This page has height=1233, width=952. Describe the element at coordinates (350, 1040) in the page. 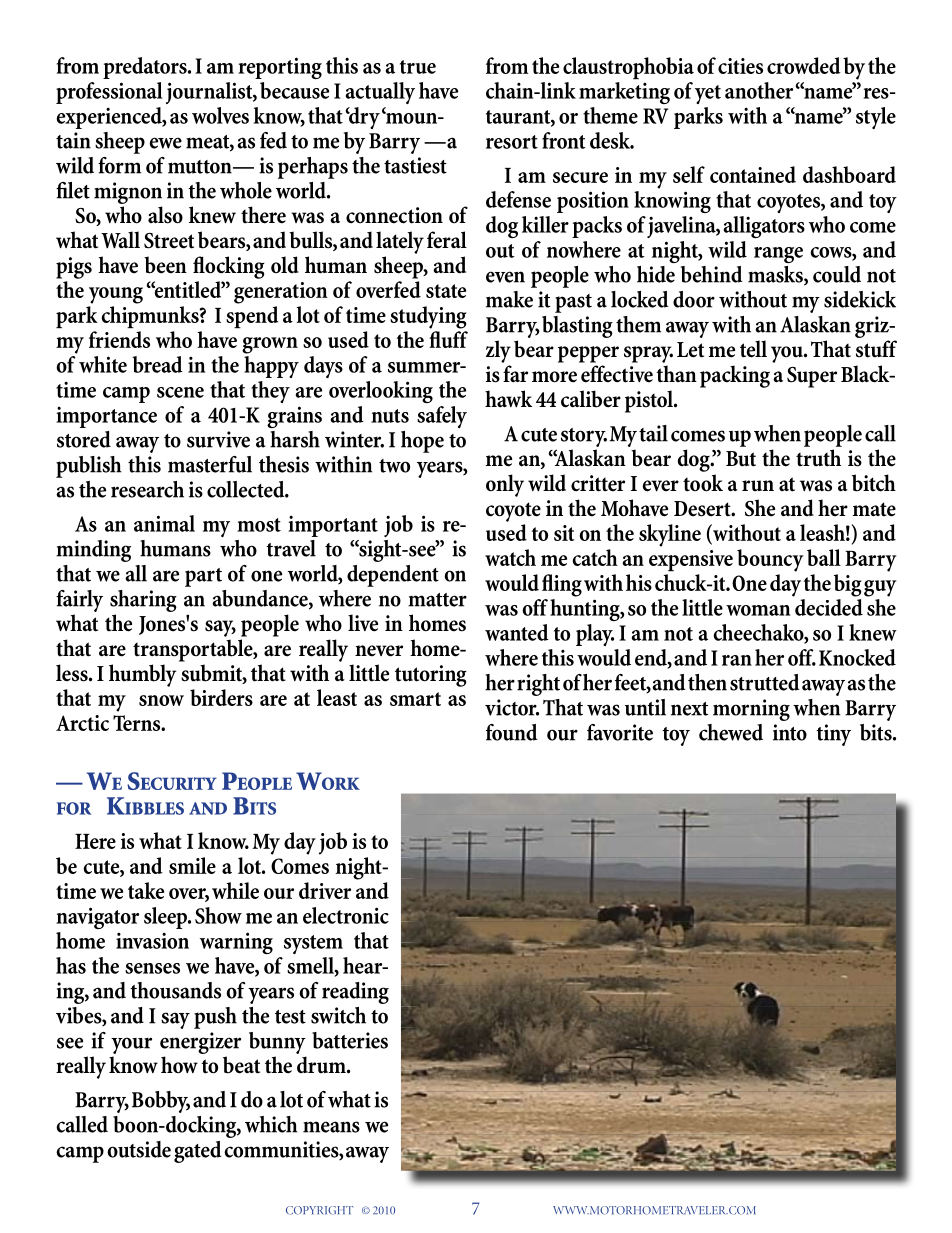

I see `batteries` at that location.
